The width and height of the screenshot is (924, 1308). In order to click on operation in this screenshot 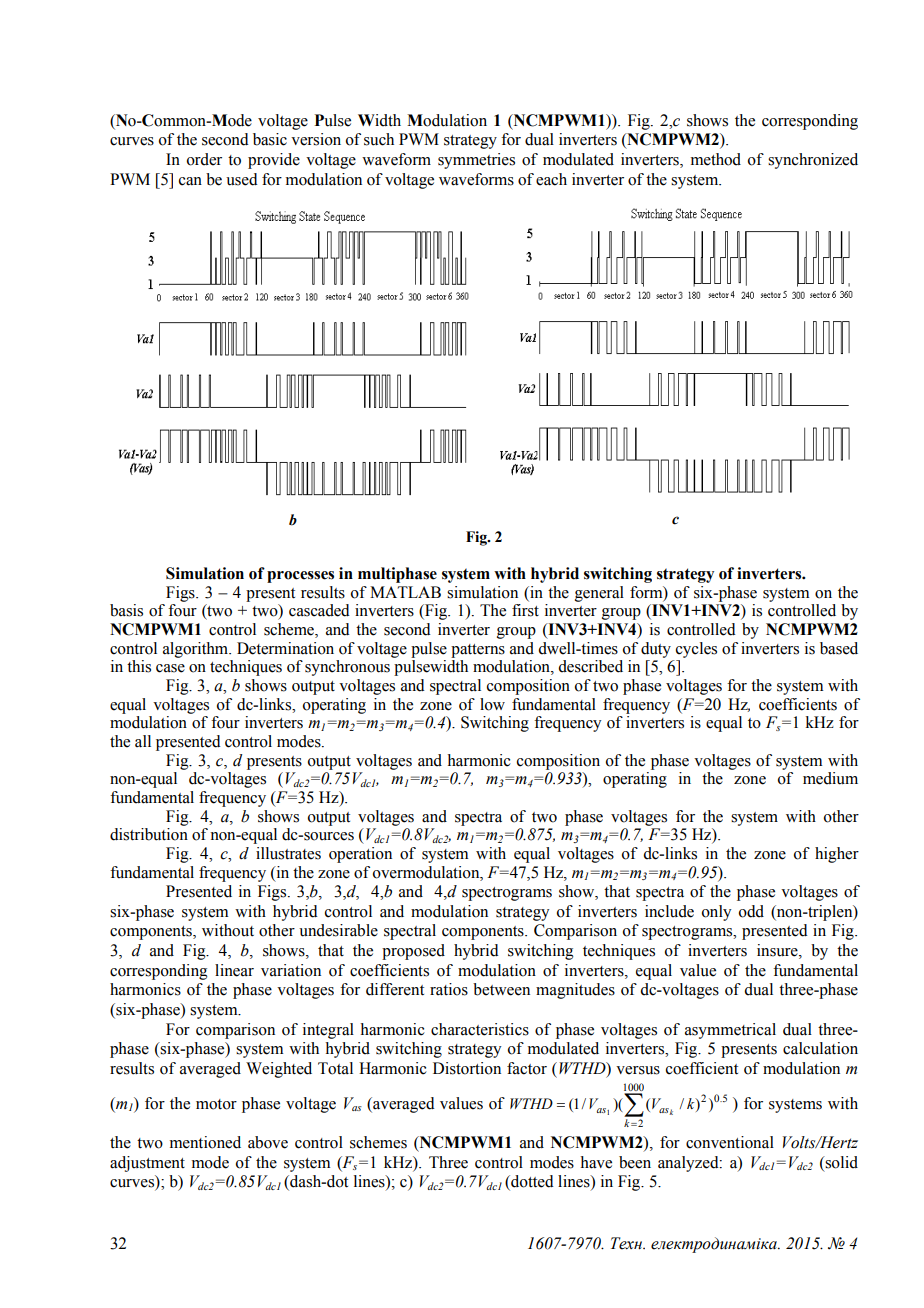, I will do `click(360, 855)`.
